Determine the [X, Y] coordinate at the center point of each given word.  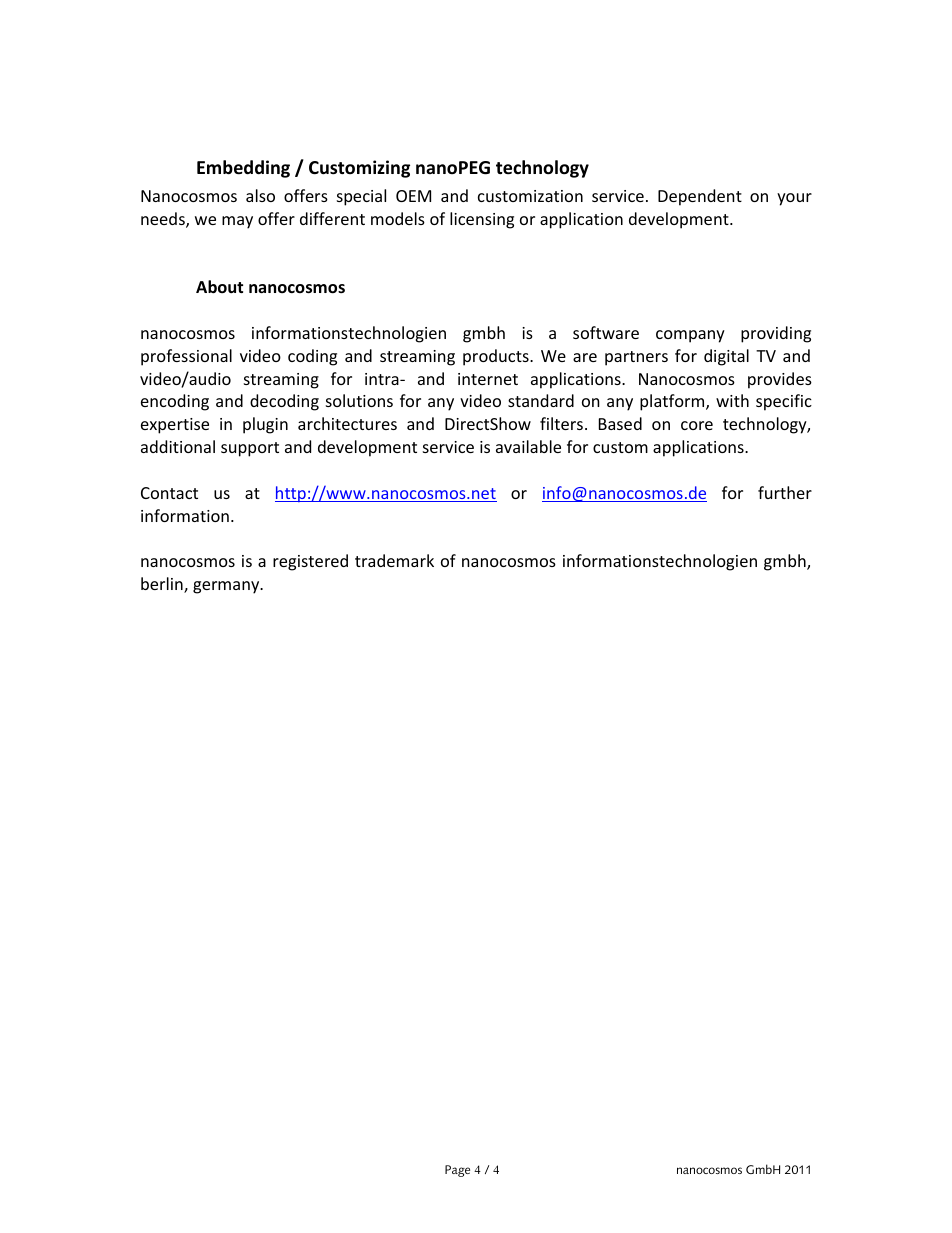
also [260, 195]
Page [457, 1171]
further [785, 492]
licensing [482, 220]
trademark [394, 560]
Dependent [700, 197]
